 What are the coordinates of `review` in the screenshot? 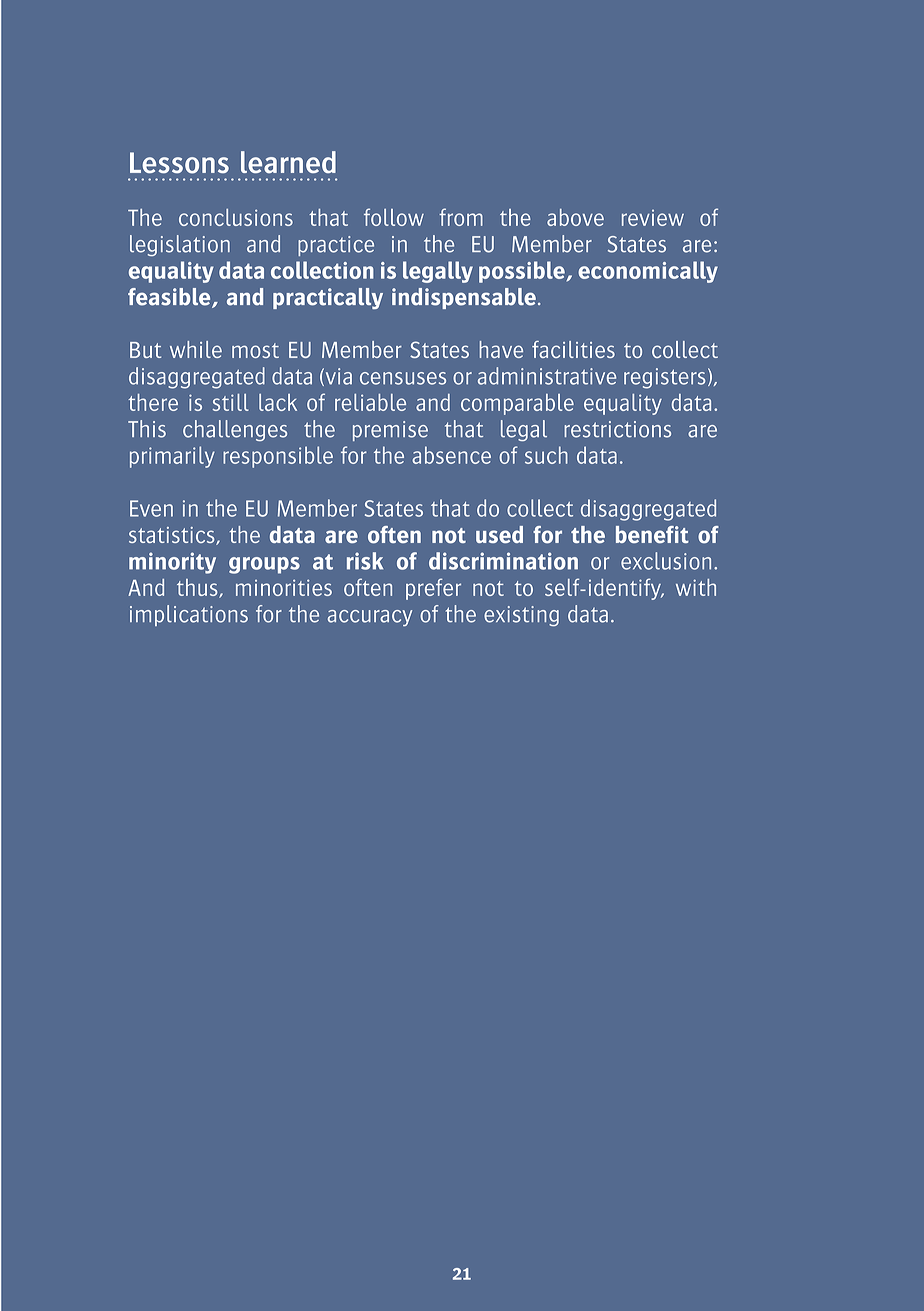 It's located at (653, 218).
